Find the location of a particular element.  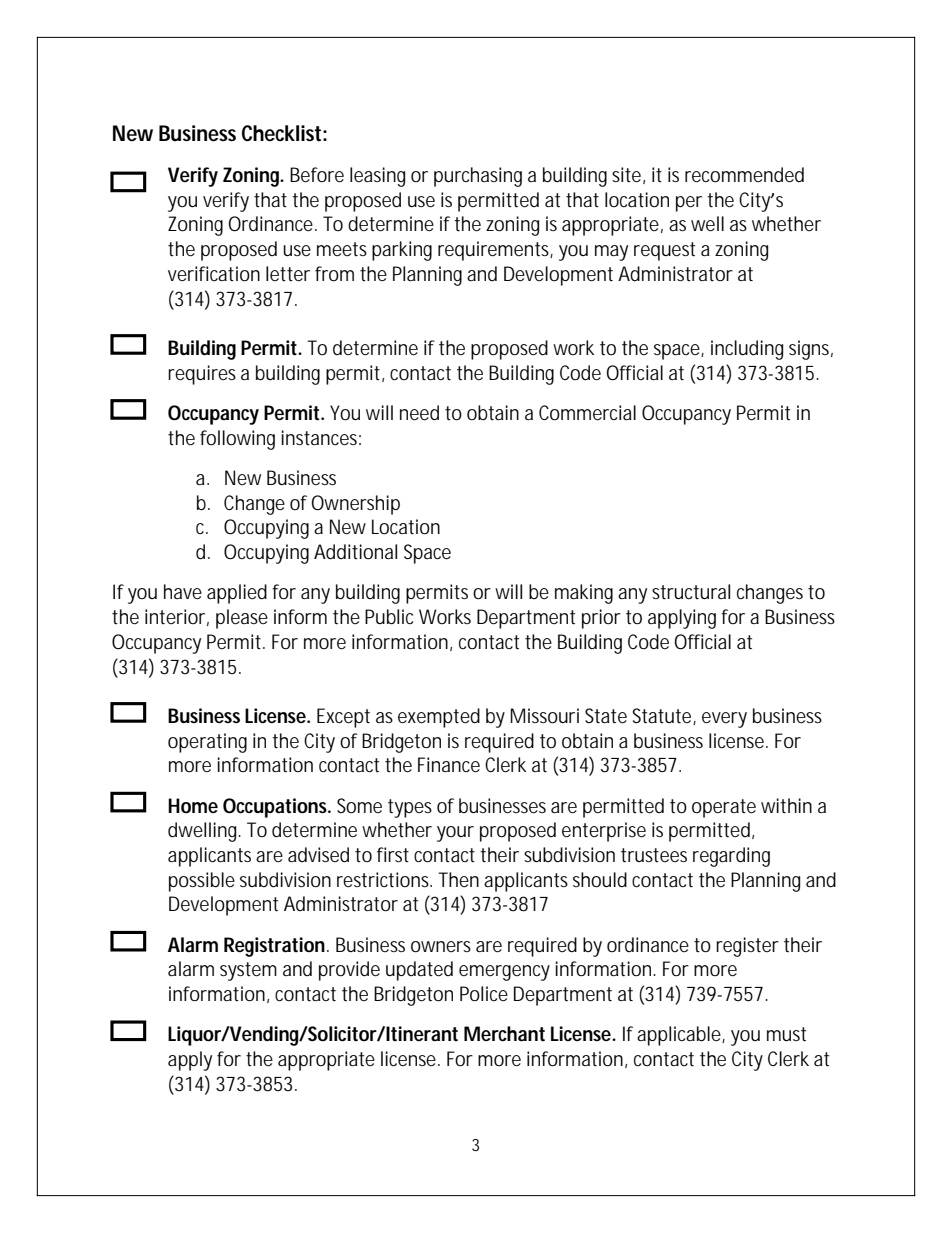

must is located at coordinates (786, 1034).
